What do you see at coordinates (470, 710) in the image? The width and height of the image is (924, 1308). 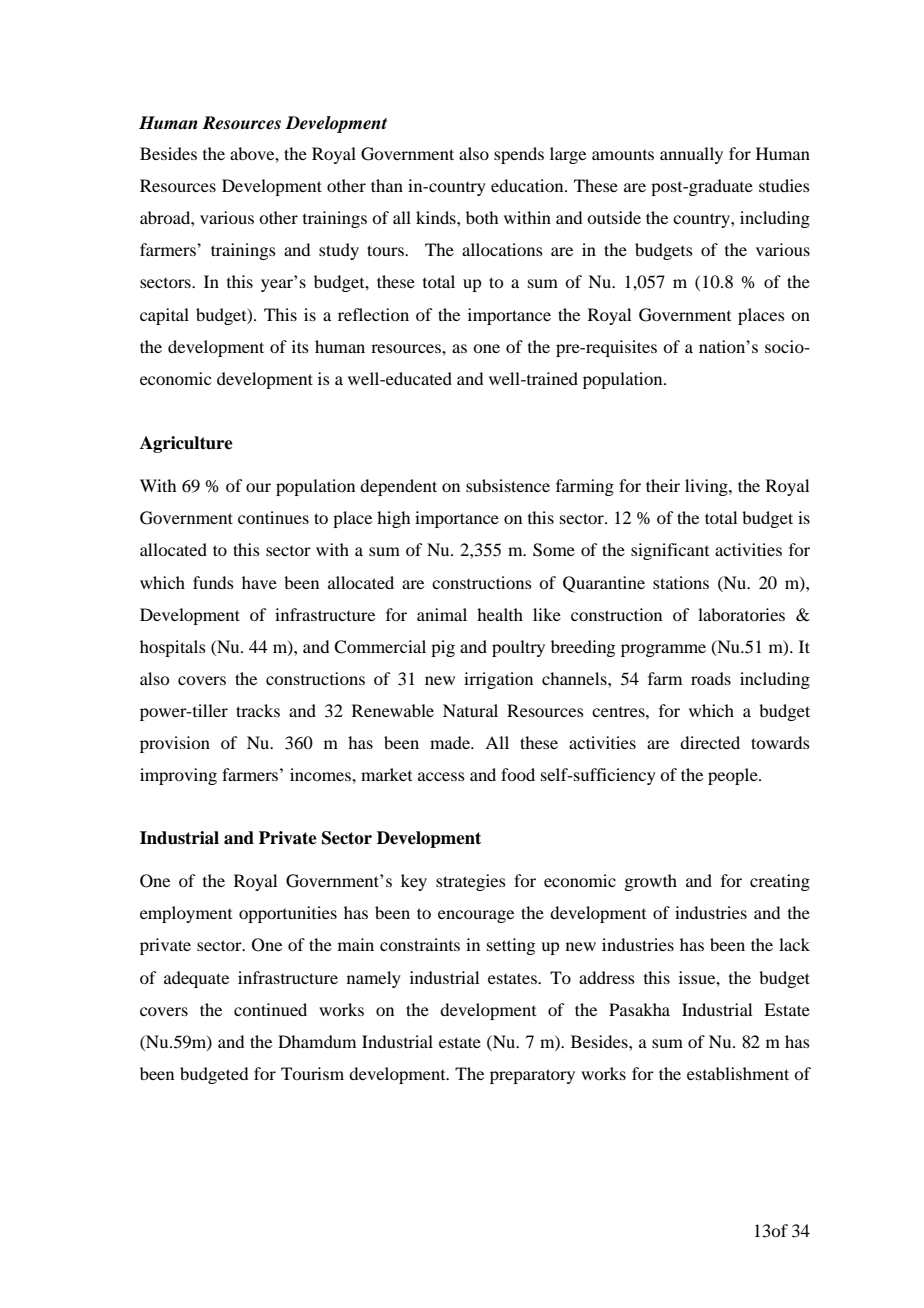 I see `Natural` at bounding box center [470, 710].
